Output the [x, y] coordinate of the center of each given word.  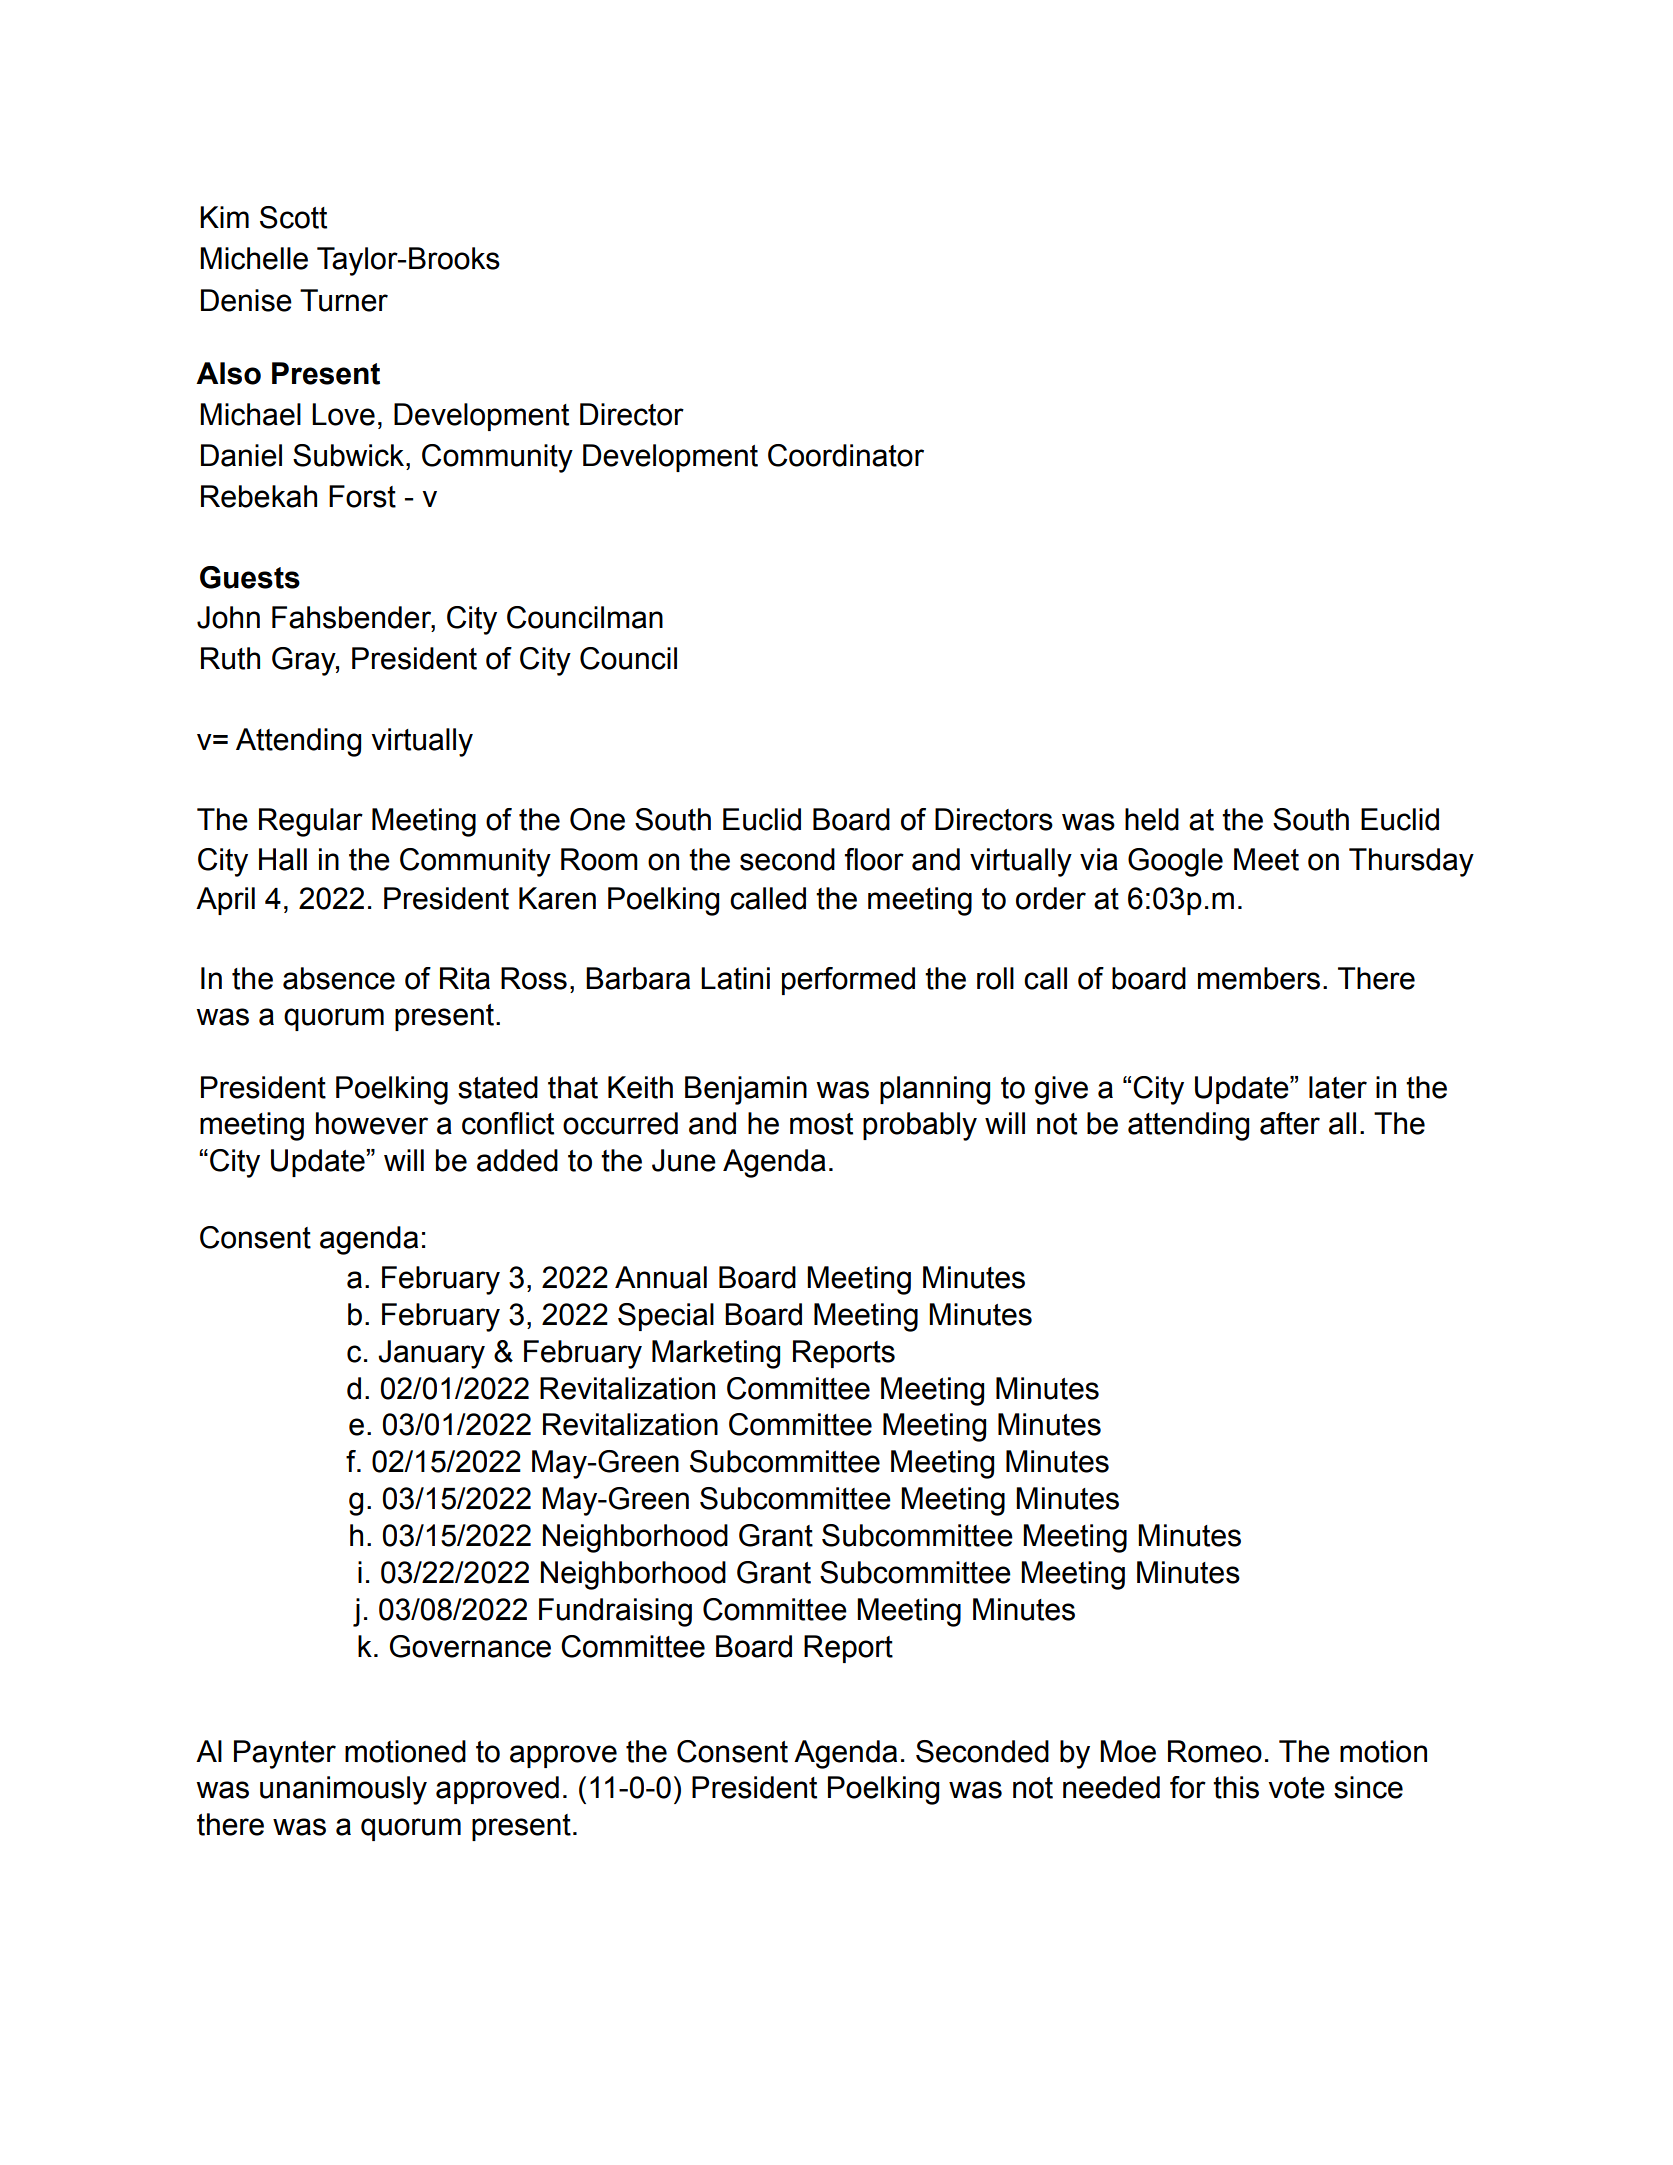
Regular [311, 822]
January [431, 1354]
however [372, 1123]
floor [874, 859]
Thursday [1411, 862]
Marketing [716, 1354]
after [1290, 1123]
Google [1175, 862]
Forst [362, 496]
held [1152, 819]
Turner [344, 300]
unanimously [343, 1790]
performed [848, 981]
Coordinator [846, 455]
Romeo [1215, 1751]
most [821, 1124]
